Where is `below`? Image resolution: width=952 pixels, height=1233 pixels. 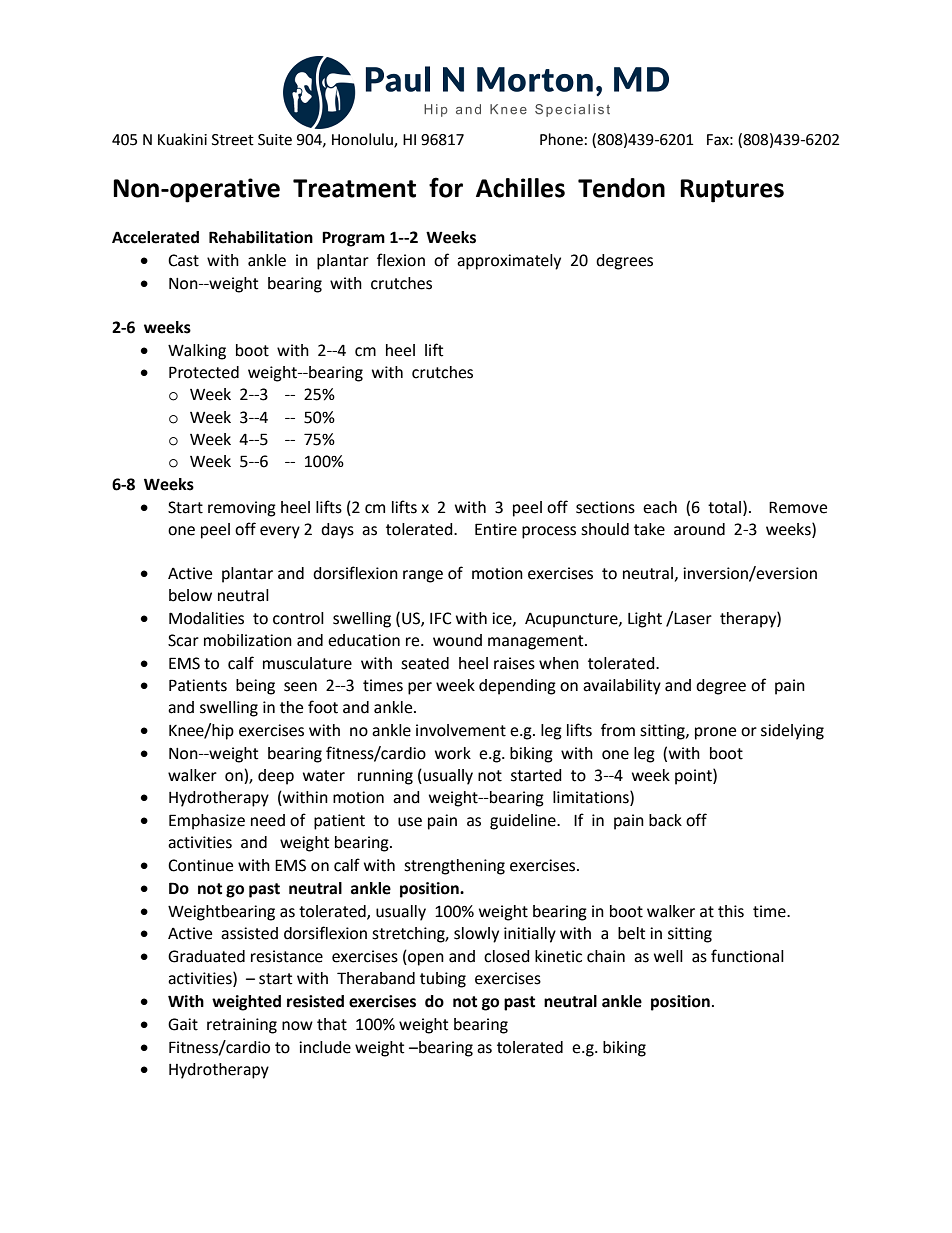 below is located at coordinates (190, 595).
